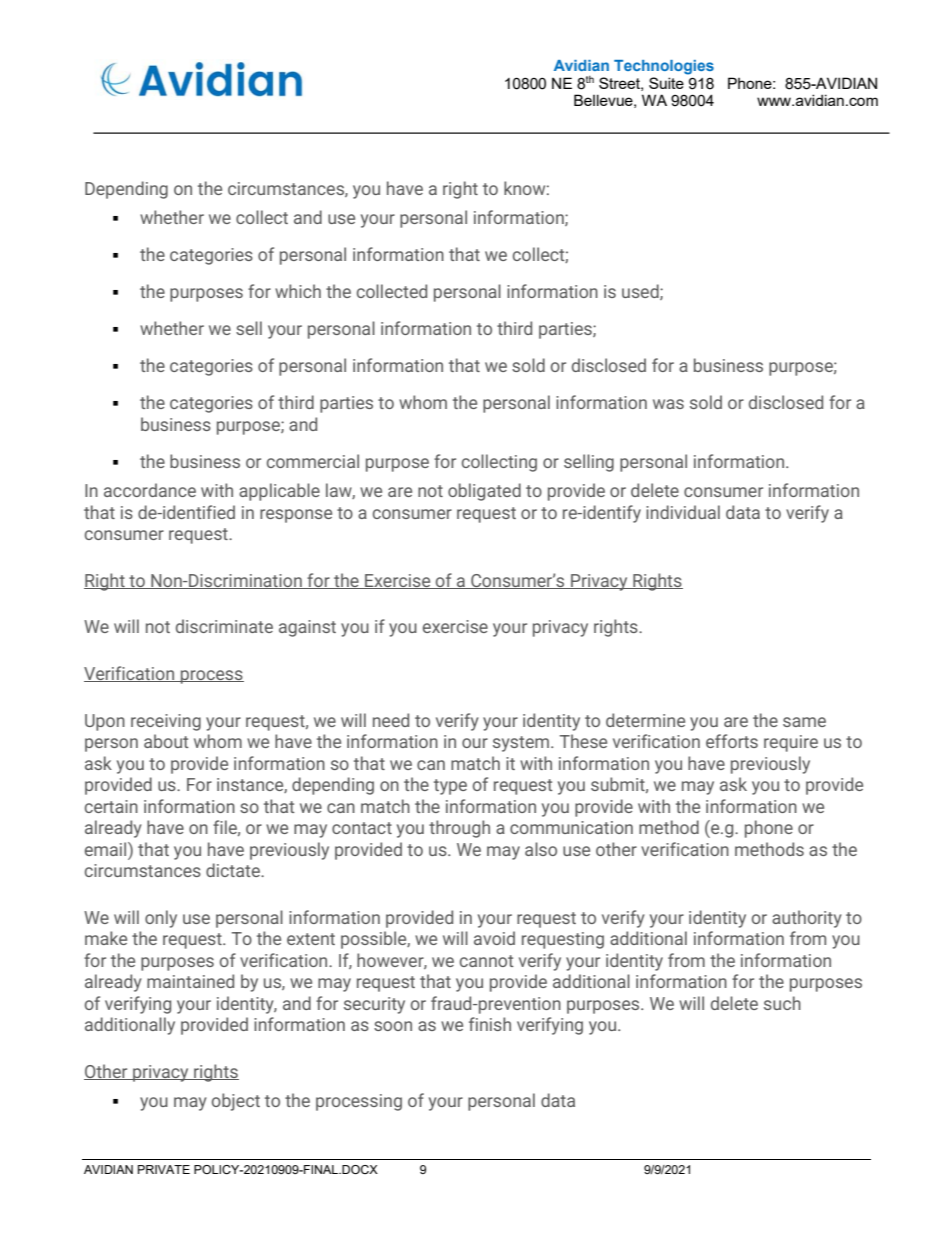 The image size is (952, 1233). Describe the element at coordinates (166, 741) in the screenshot. I see `about` at that location.
